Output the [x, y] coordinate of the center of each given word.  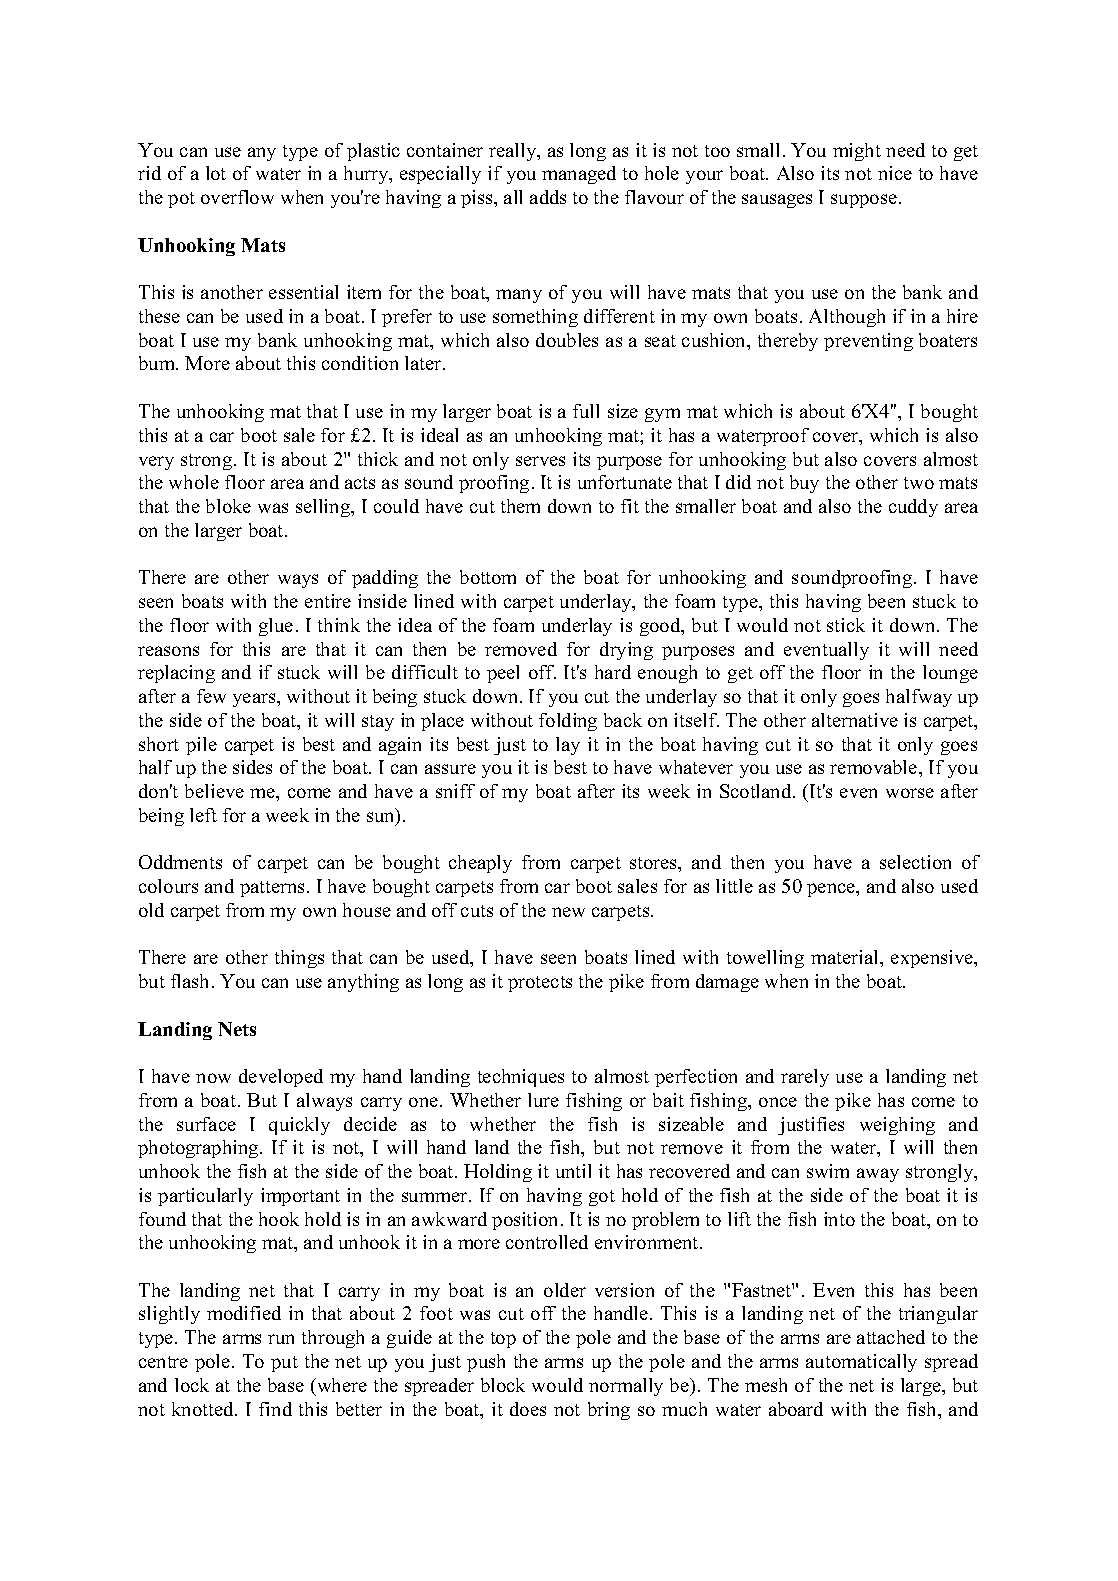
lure [543, 1100]
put [284, 1364]
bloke [228, 506]
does [528, 1409]
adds [548, 197]
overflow [237, 197]
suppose [864, 201]
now [213, 1078]
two [919, 483]
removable [875, 767]
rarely [805, 1078]
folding [568, 722]
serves [540, 461]
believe [214, 791]
